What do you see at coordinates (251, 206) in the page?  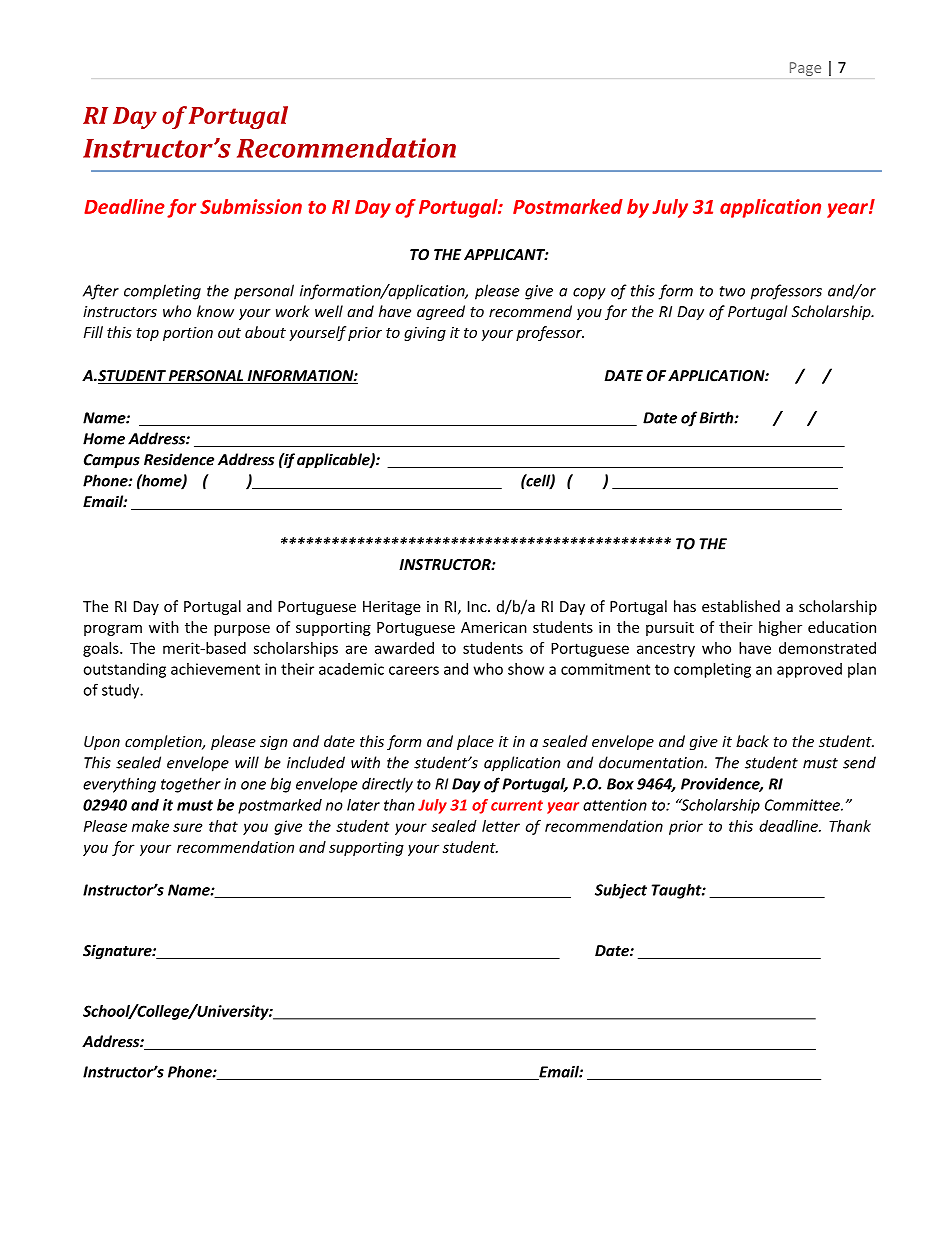 I see `Submission` at bounding box center [251, 206].
